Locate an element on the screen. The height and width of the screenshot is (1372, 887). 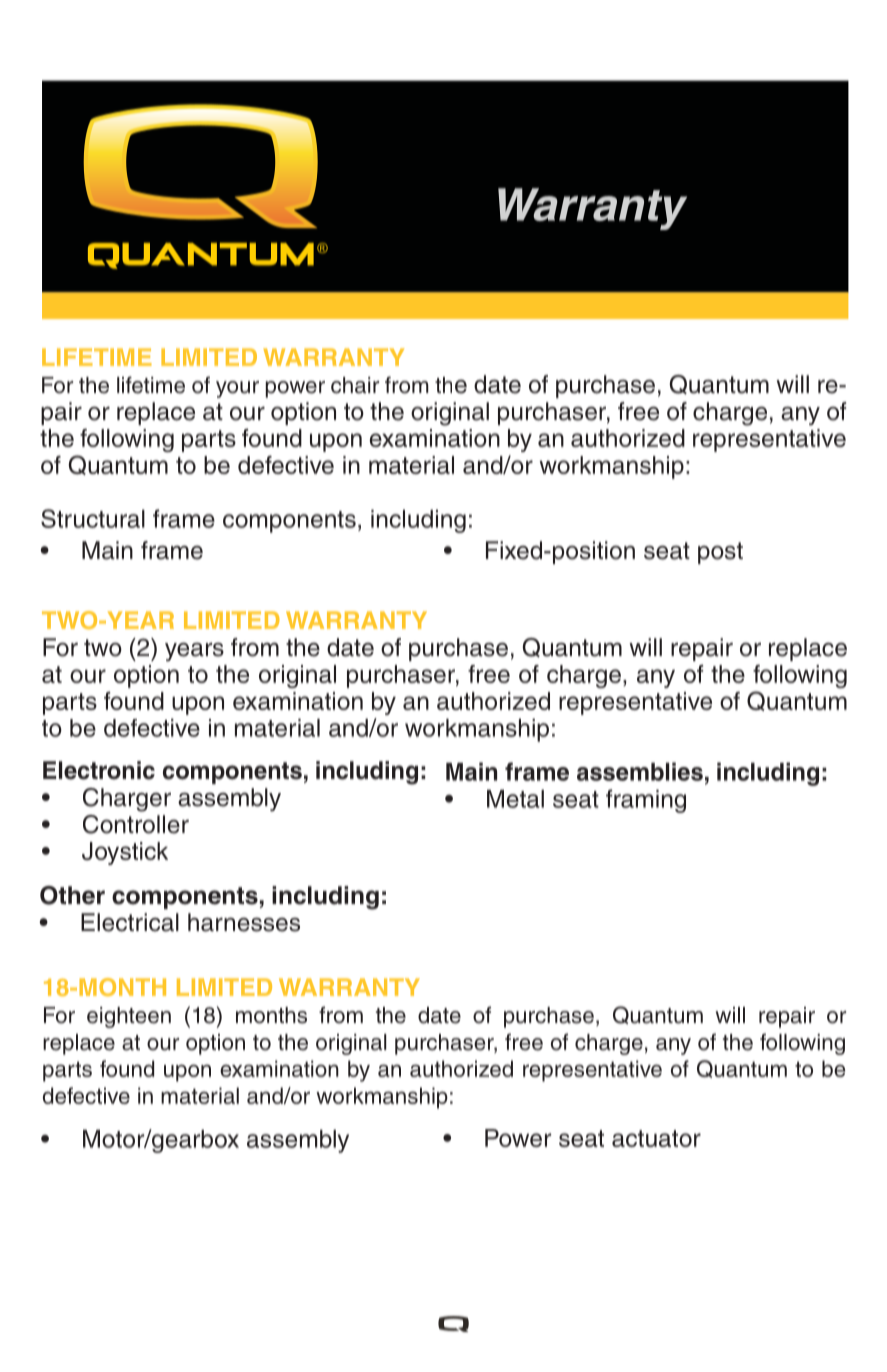
Structural is located at coordinates (93, 518).
